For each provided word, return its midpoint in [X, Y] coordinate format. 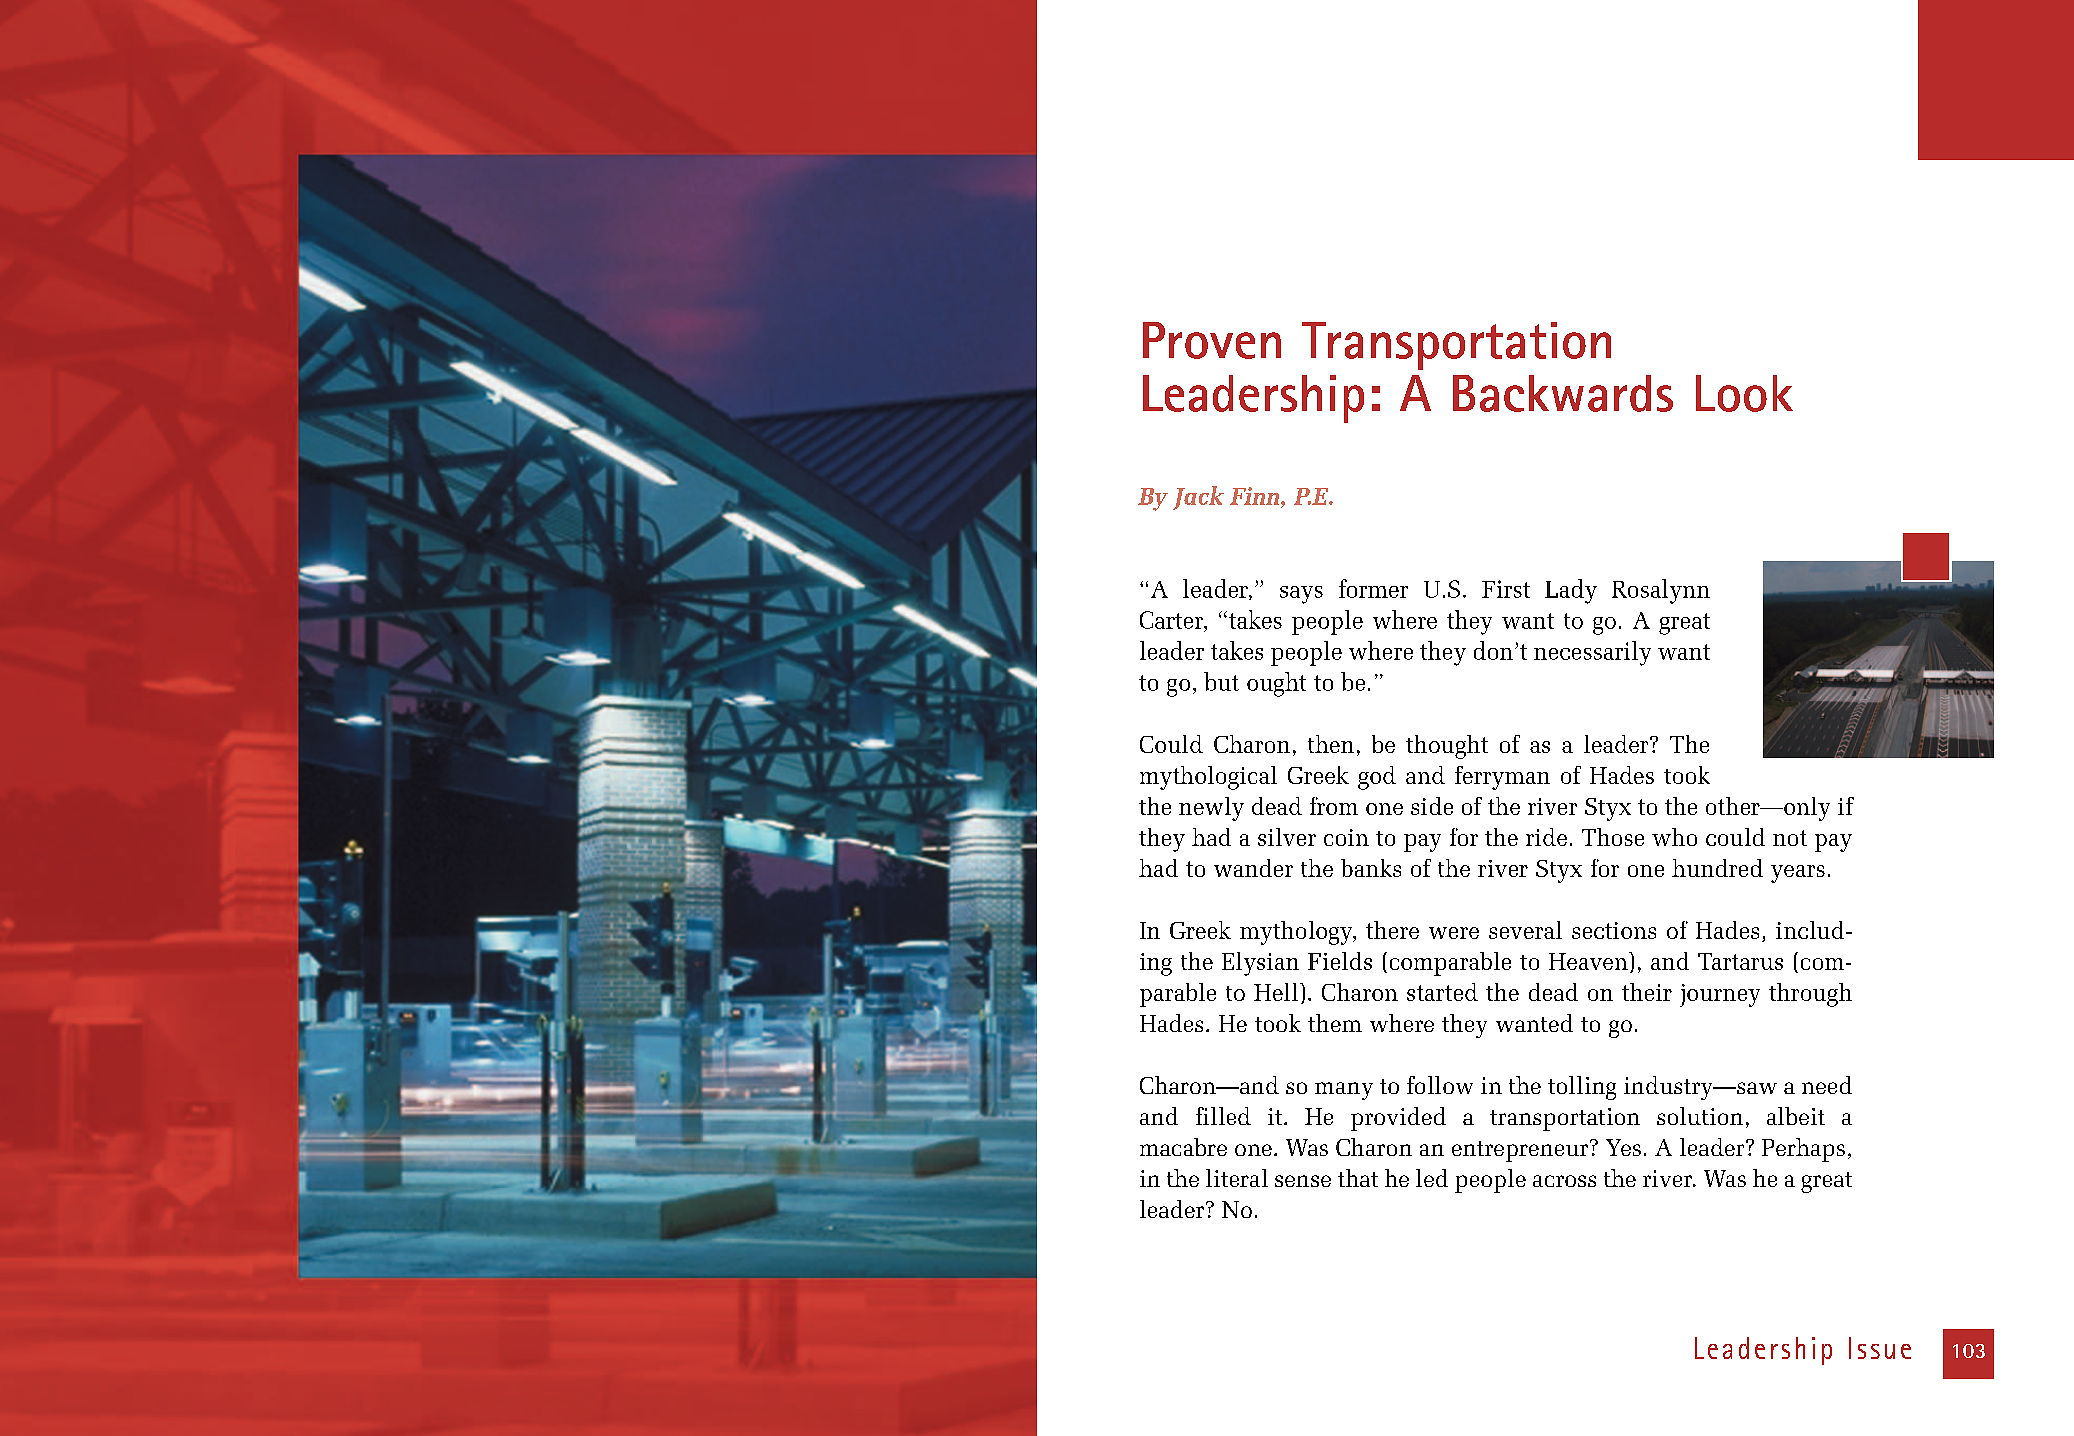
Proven [1212, 340]
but [1221, 681]
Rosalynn [1661, 591]
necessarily [1592, 653]
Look [1744, 393]
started [1442, 992]
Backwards [1563, 393]
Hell [1277, 992]
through [1810, 995]
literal [1237, 1178]
